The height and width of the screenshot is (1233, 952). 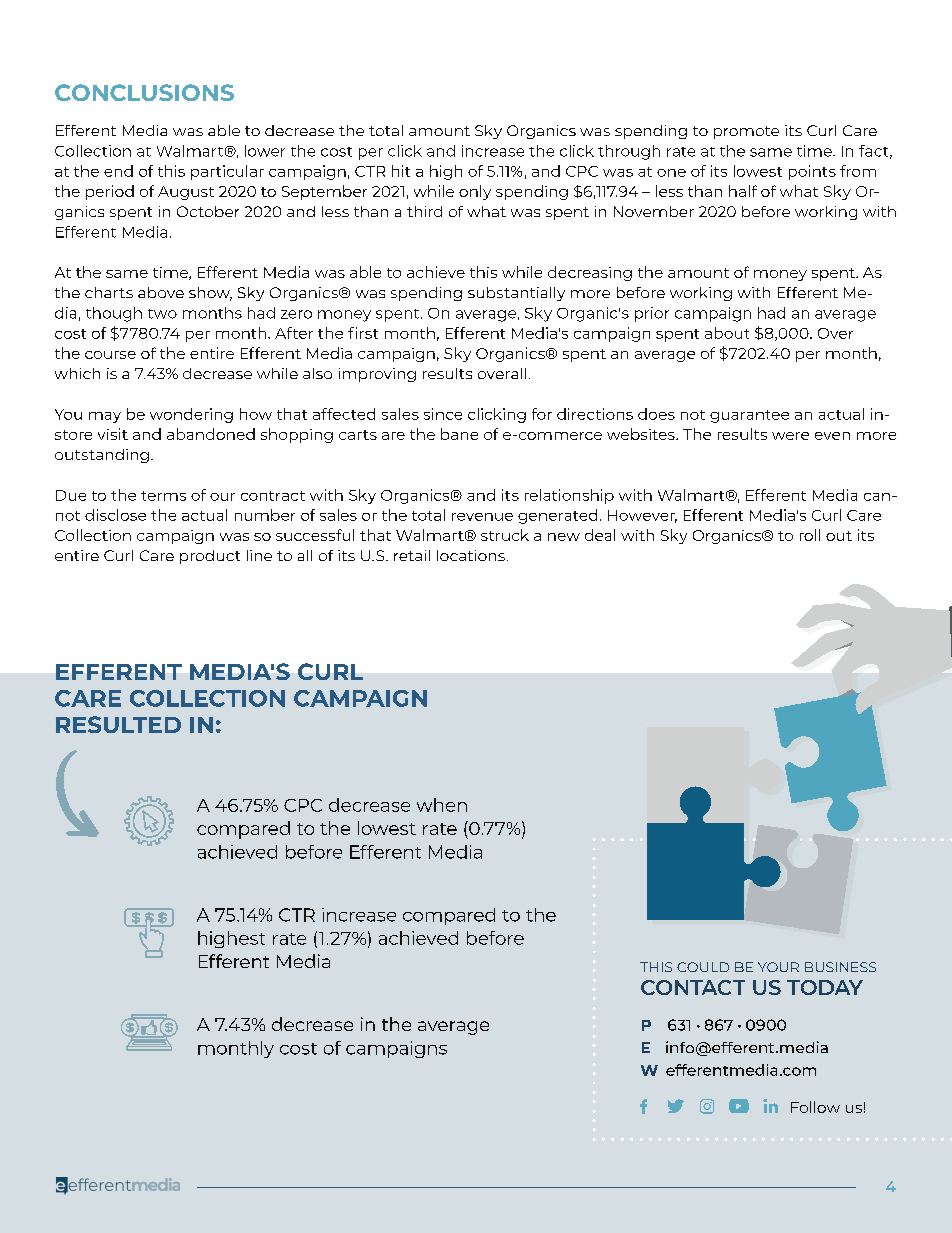 I want to click on when, so click(x=442, y=805).
